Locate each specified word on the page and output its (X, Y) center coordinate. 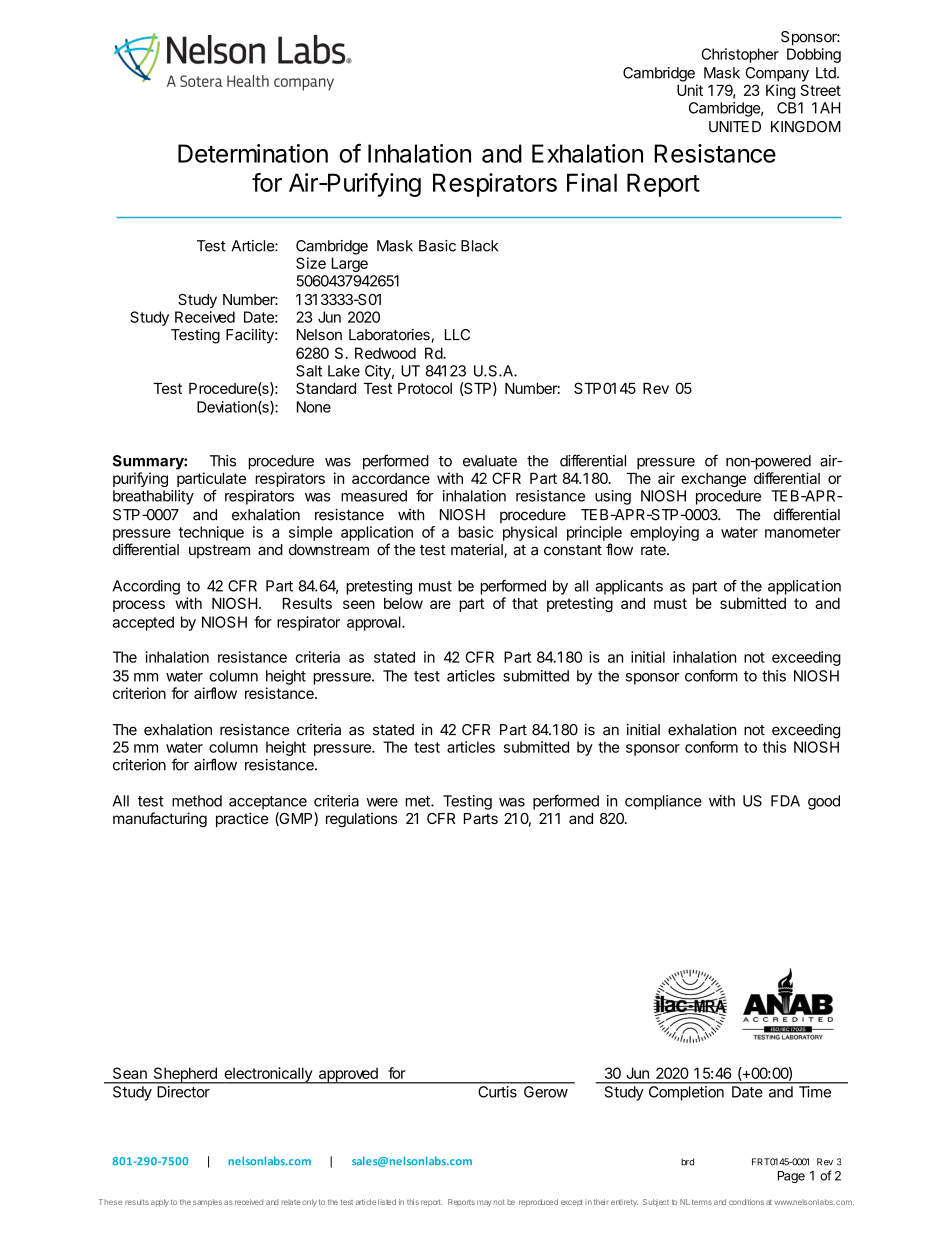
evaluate (490, 461)
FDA (785, 801)
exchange (713, 480)
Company (777, 74)
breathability (153, 497)
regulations (362, 820)
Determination (253, 153)
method (197, 801)
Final (592, 182)
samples (207, 1203)
